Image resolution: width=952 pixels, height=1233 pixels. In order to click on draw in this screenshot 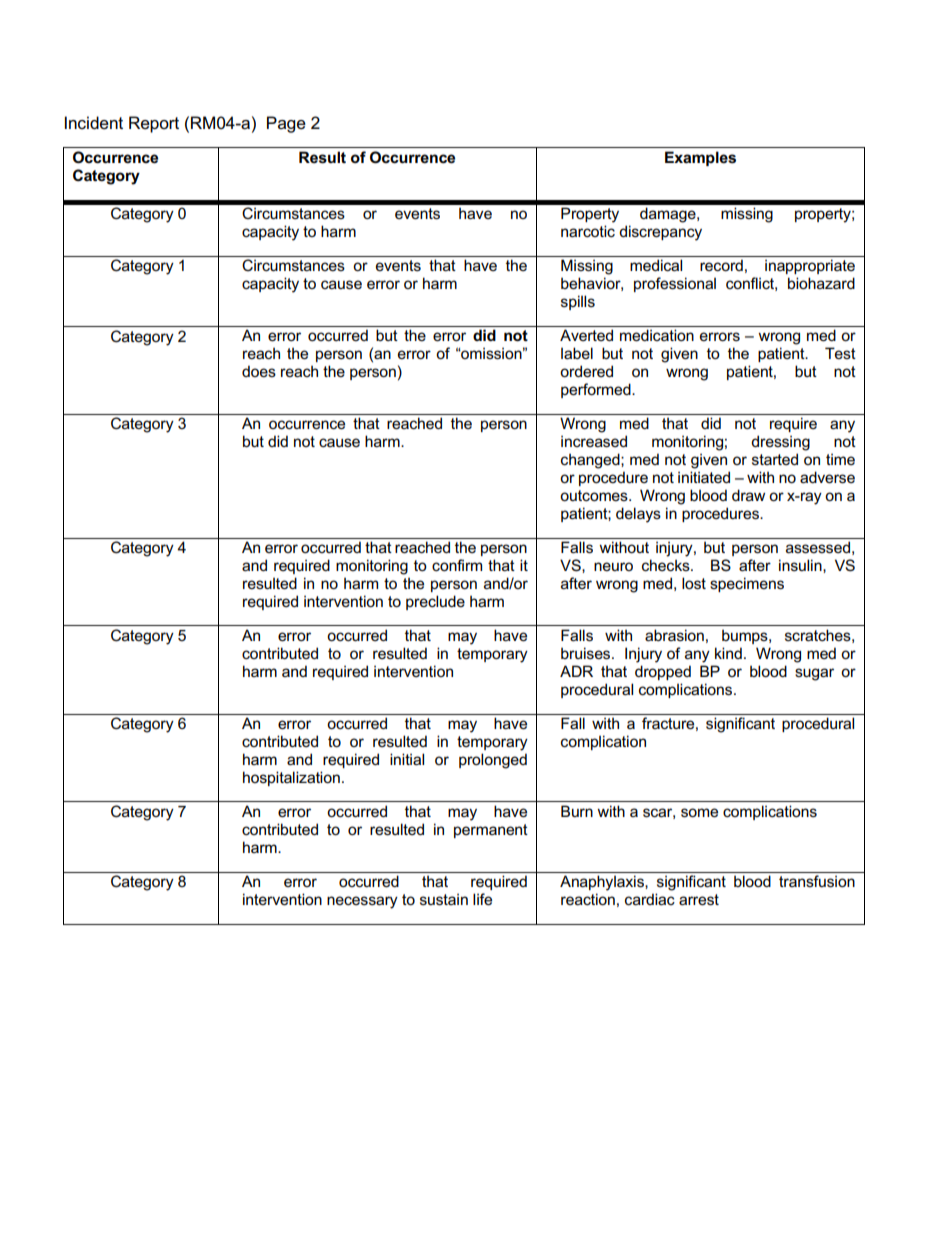, I will do `click(748, 495)`.
